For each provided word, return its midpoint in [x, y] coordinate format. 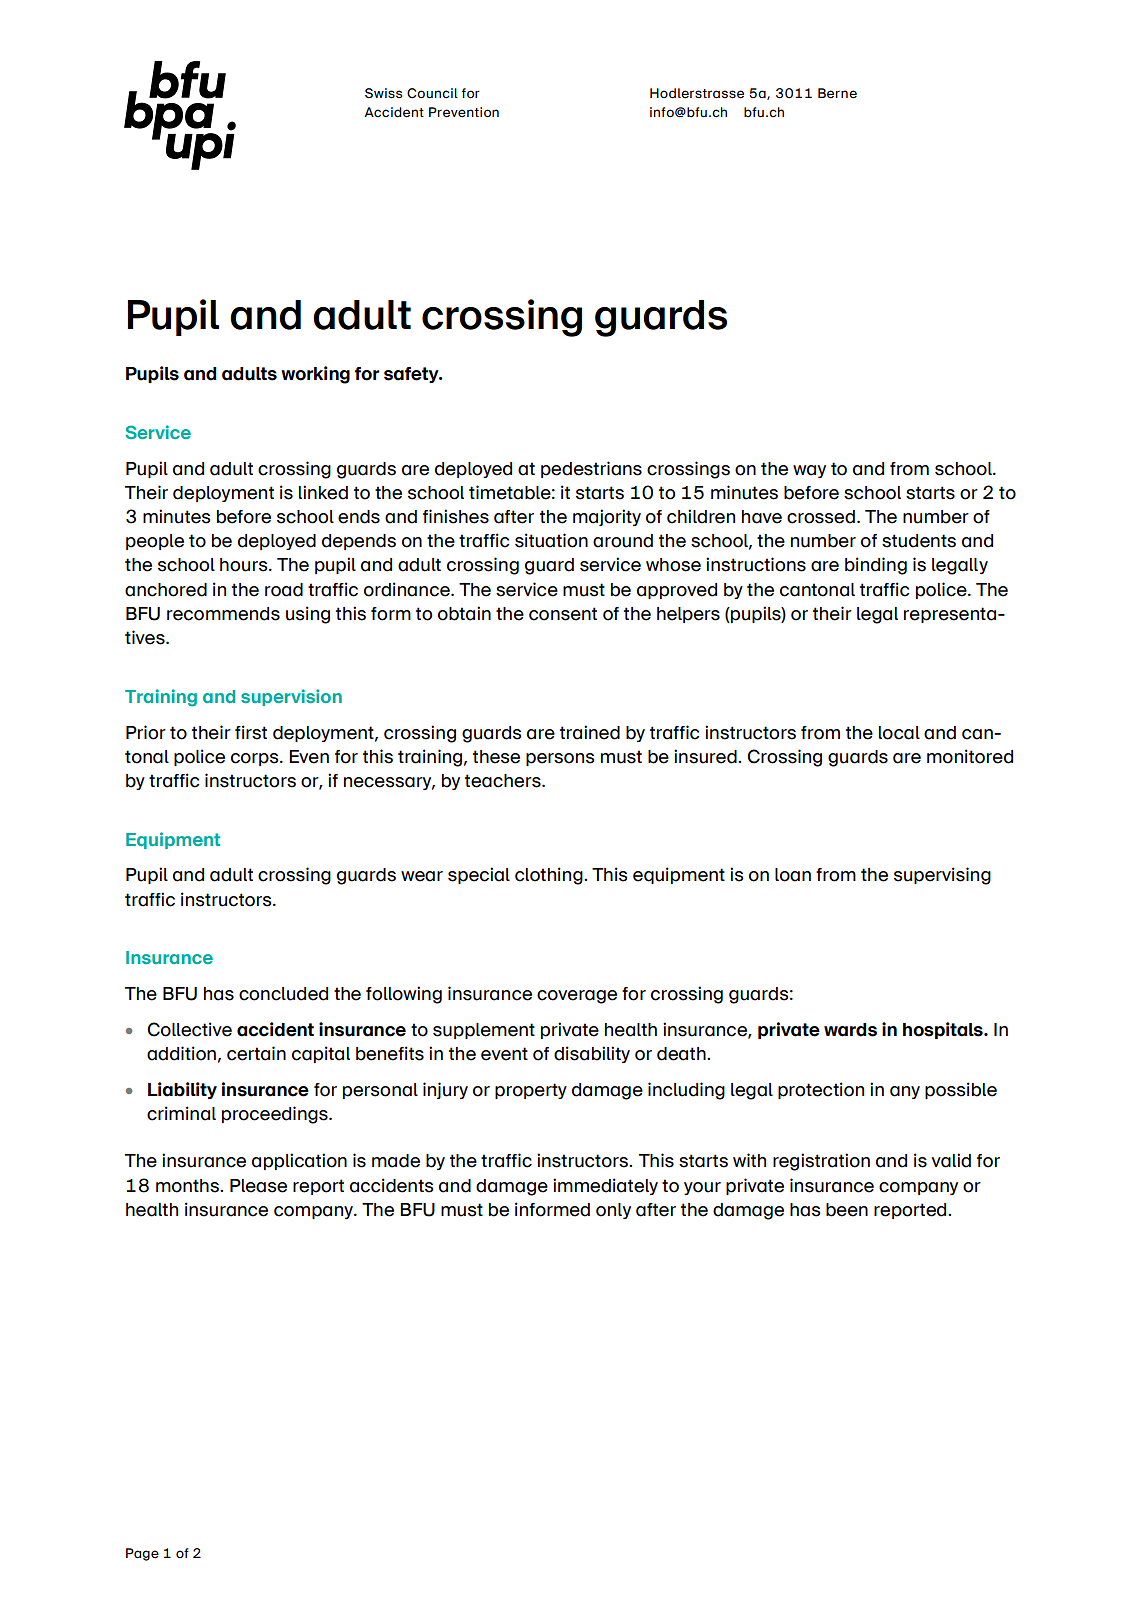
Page [142, 1554]
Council [432, 93]
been [847, 1210]
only [613, 1211]
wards [850, 1030]
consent [563, 614]
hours [245, 565]
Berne [837, 93]
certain [256, 1053]
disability [592, 1054]
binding [876, 566]
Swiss [383, 93]
